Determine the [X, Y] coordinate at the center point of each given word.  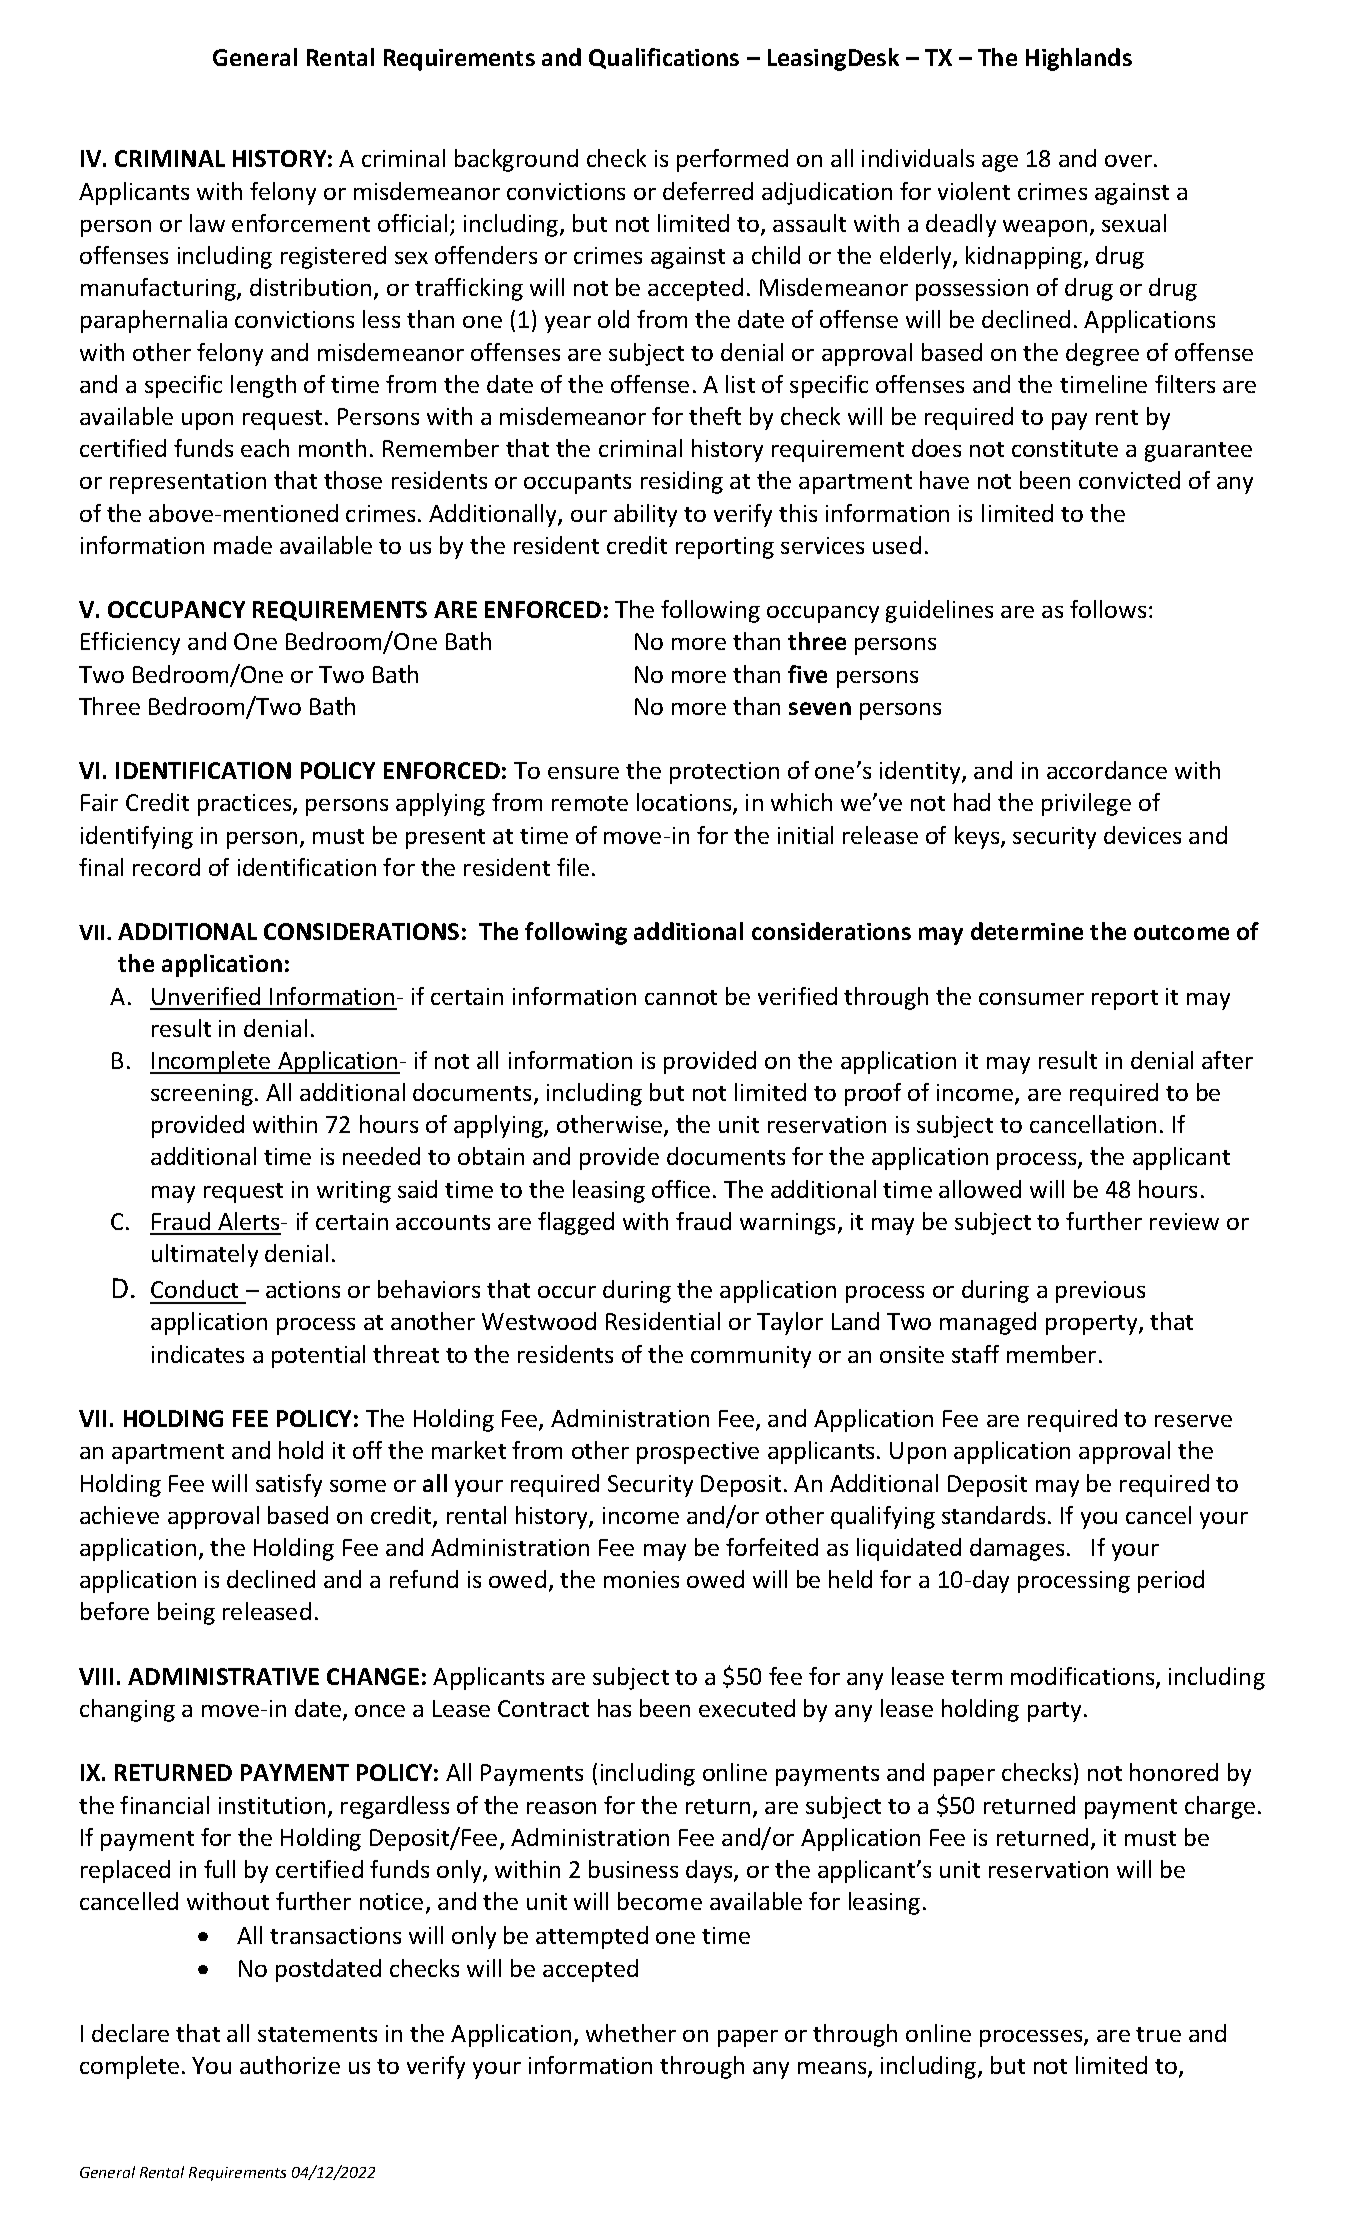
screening [202, 1095]
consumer [1031, 999]
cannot [681, 997]
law [207, 223]
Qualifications [664, 58]
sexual [1134, 223]
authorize [290, 2065]
